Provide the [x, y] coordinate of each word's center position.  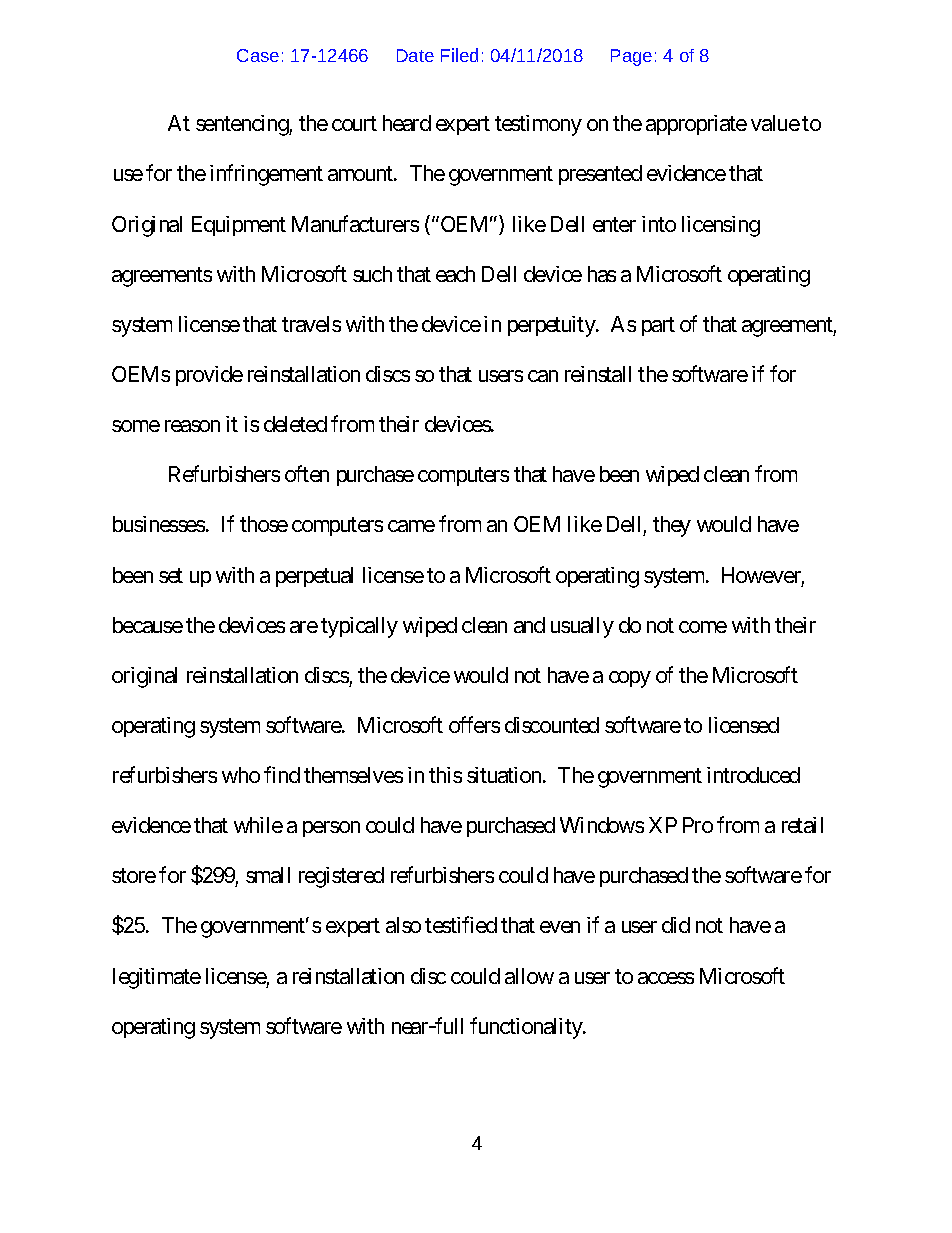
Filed [459, 55]
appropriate [696, 125]
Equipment [239, 226]
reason [192, 426]
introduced [753, 775]
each [455, 274]
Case [258, 55]
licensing [721, 226]
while [258, 825]
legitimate [157, 978]
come [703, 627]
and [529, 625]
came [411, 526]
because [148, 625]
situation [505, 775]
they [672, 526]
